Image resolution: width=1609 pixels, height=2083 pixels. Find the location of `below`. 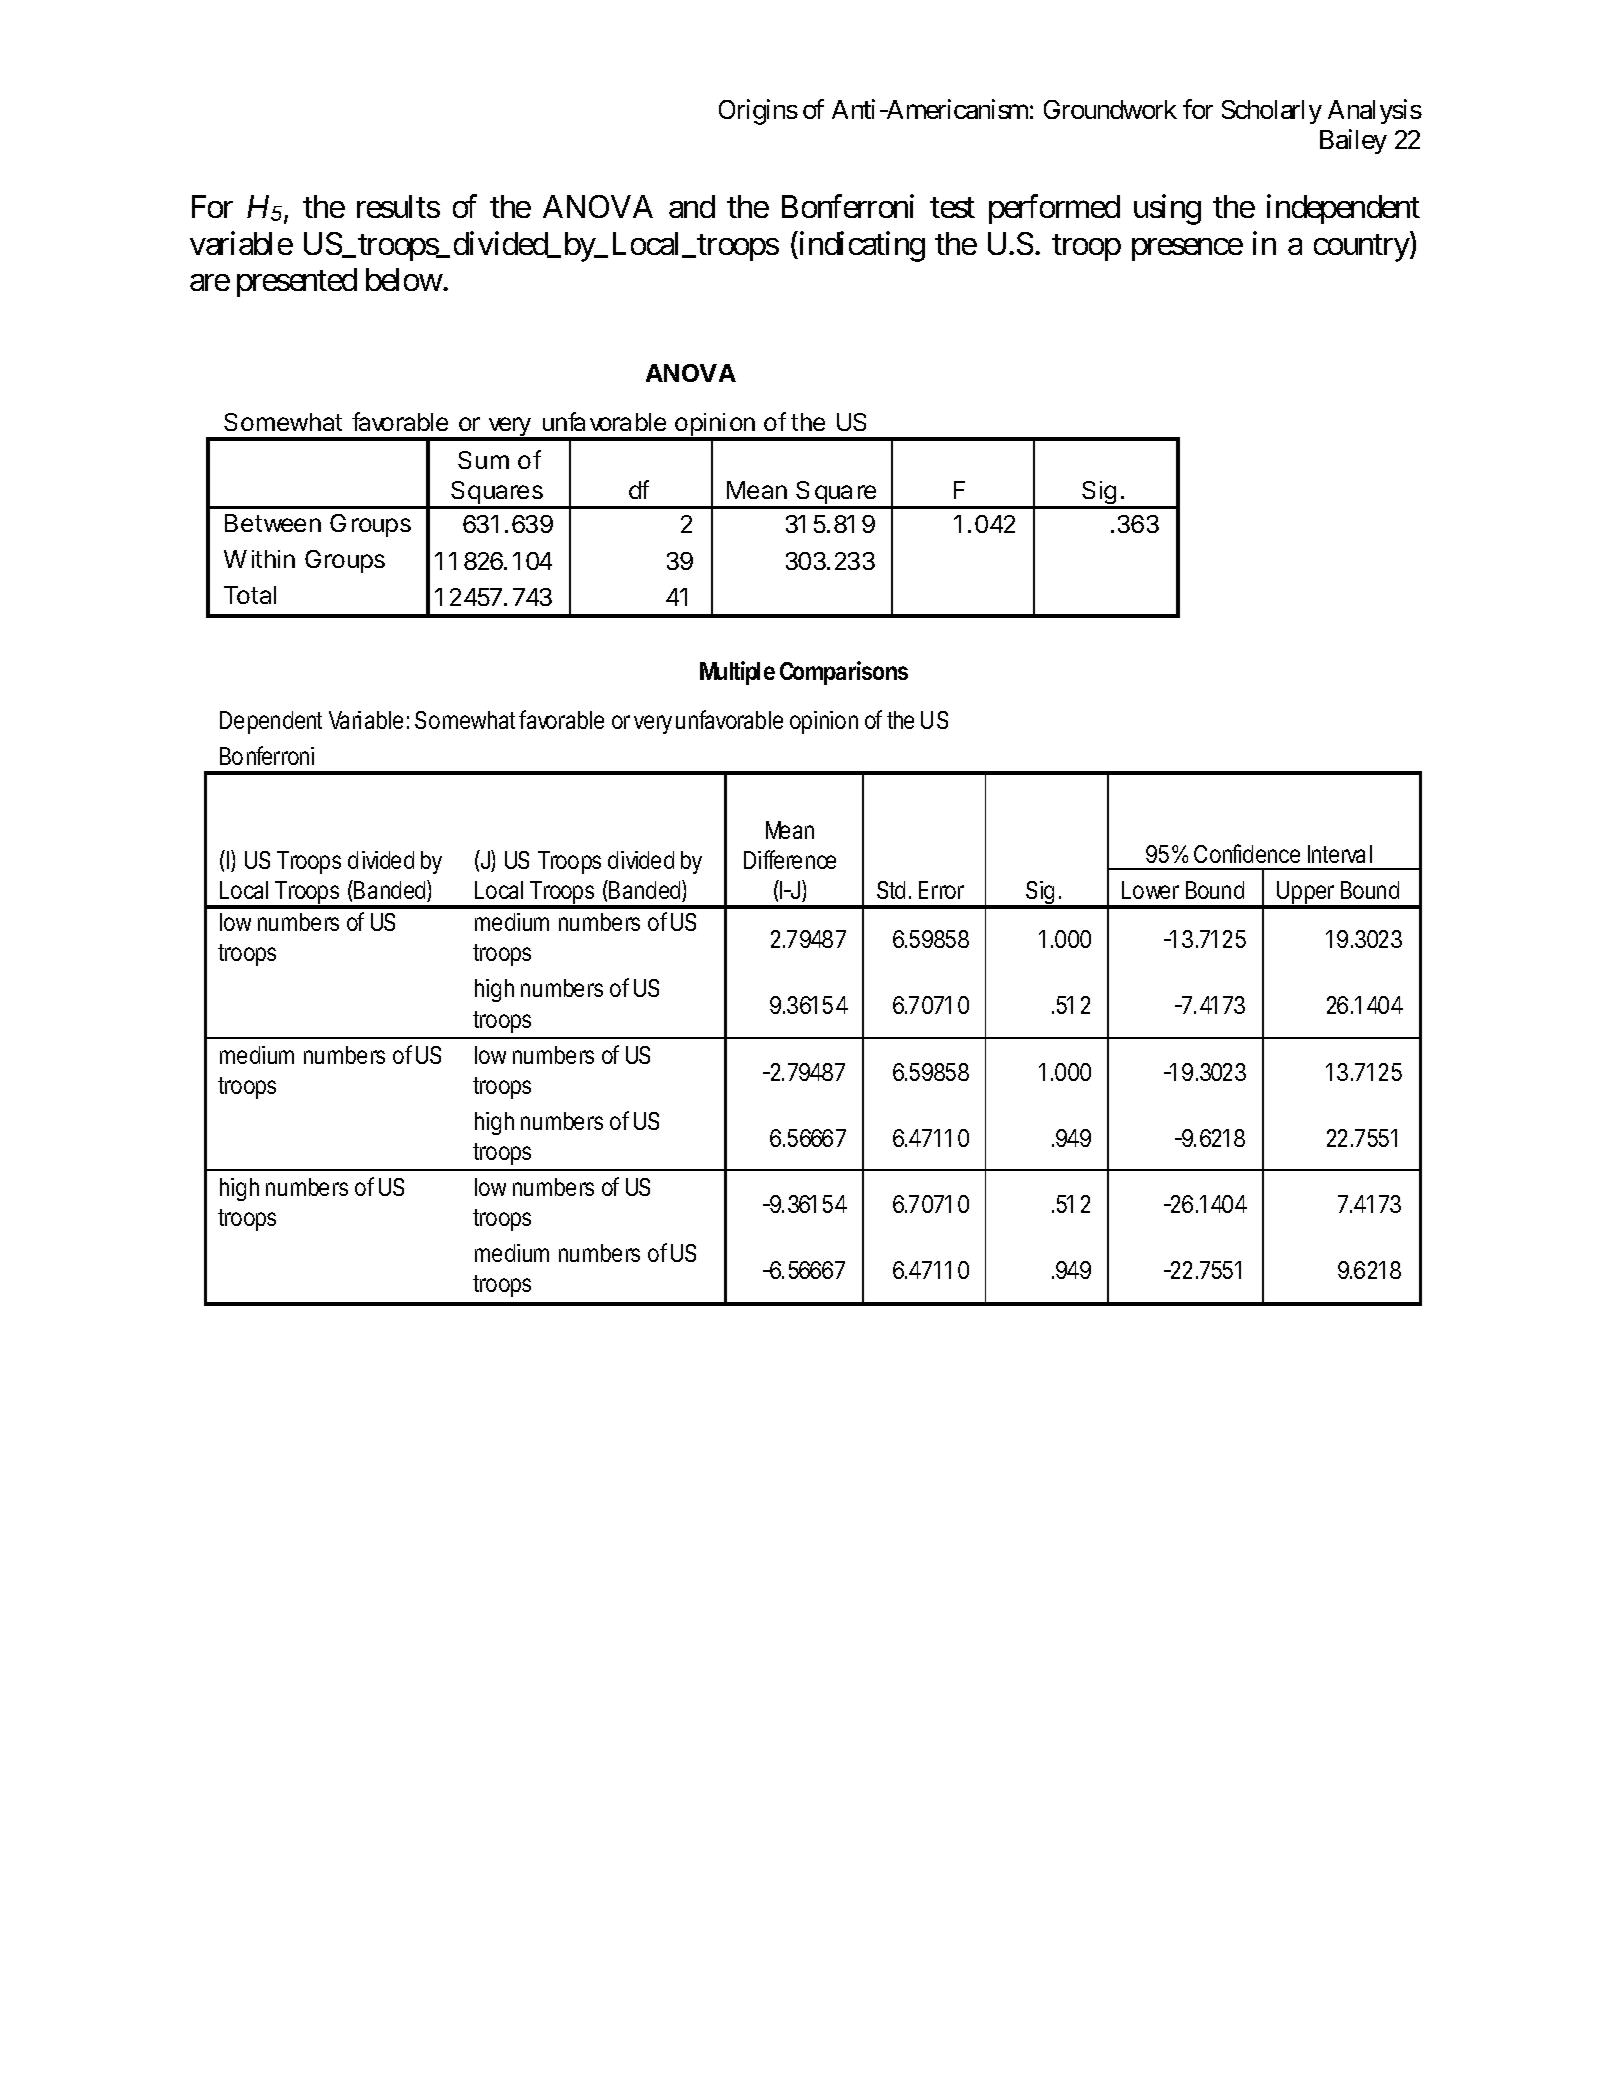

below is located at coordinates (404, 279).
